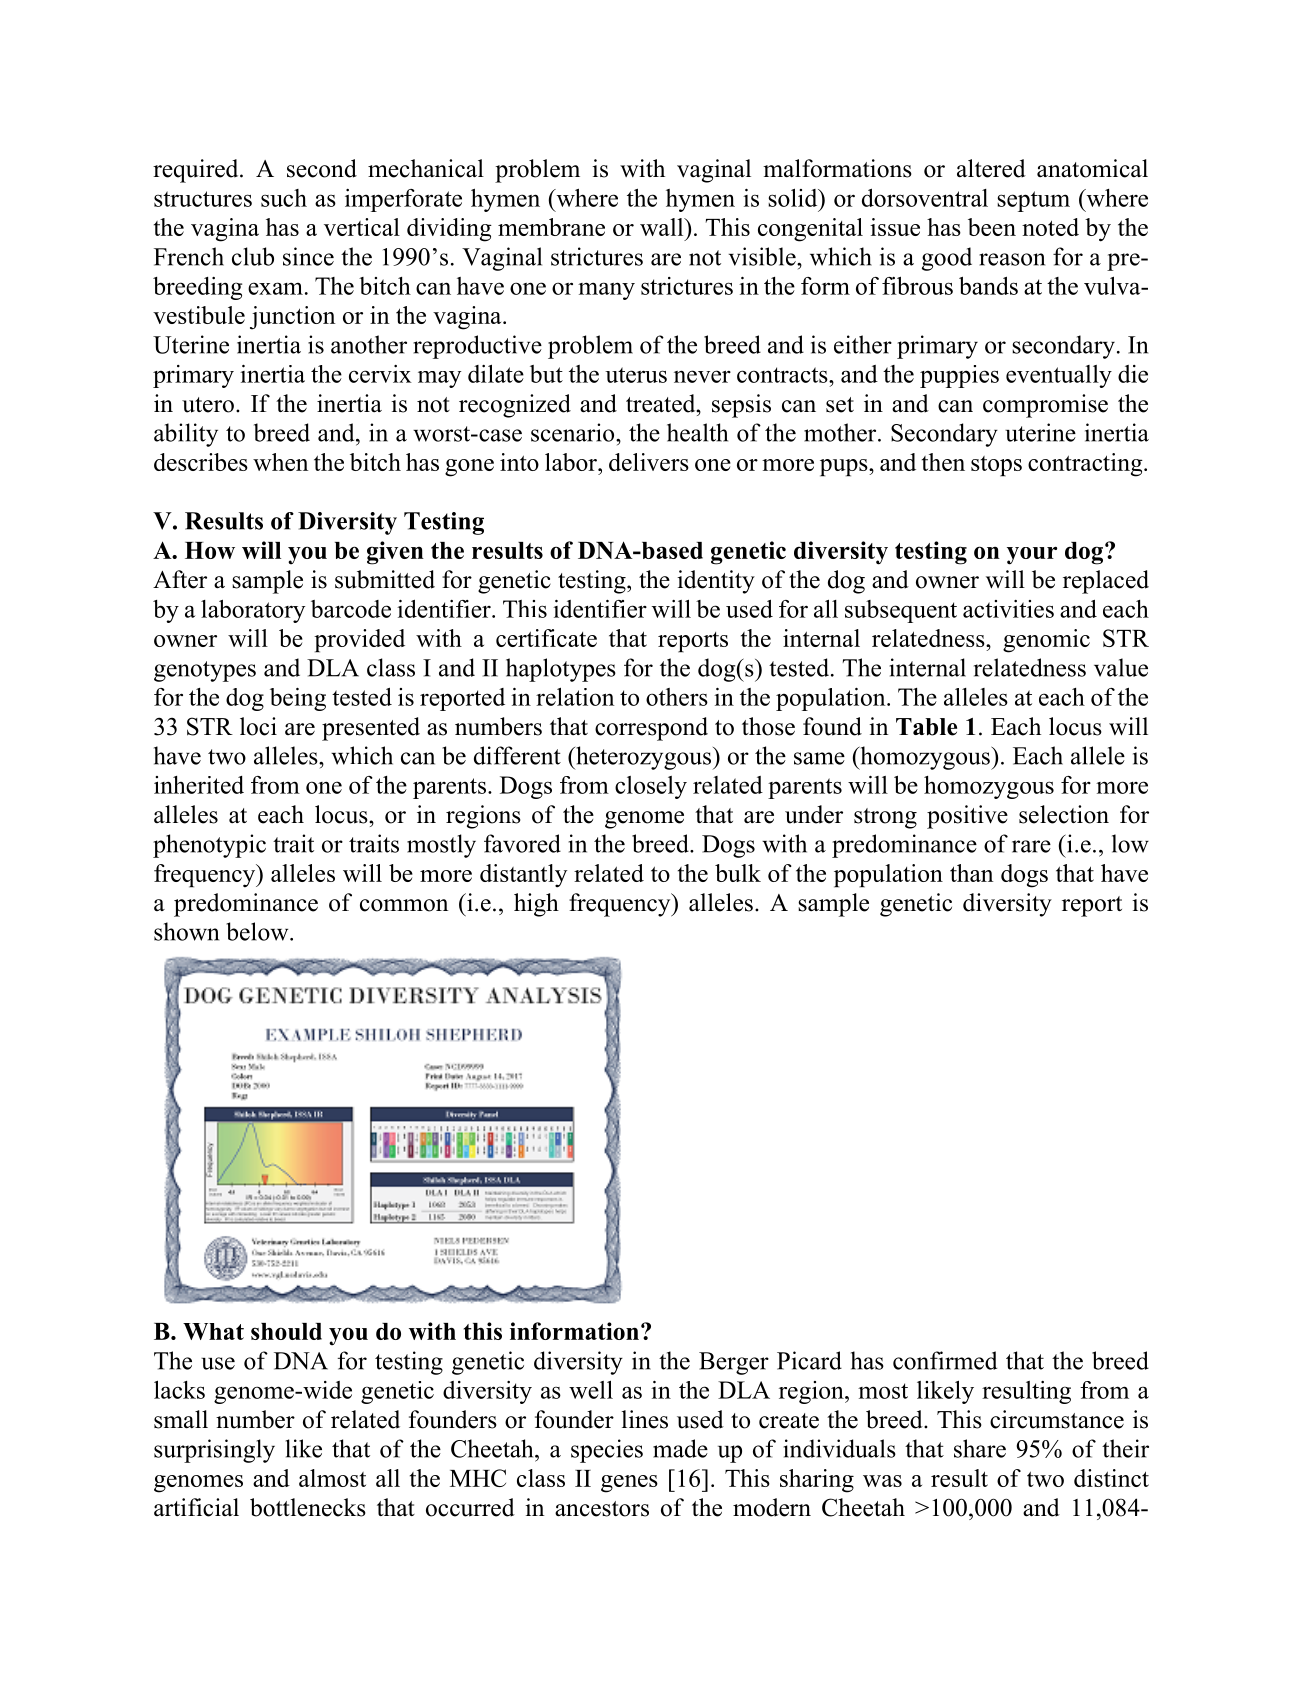  I want to click on wall, so click(663, 227).
